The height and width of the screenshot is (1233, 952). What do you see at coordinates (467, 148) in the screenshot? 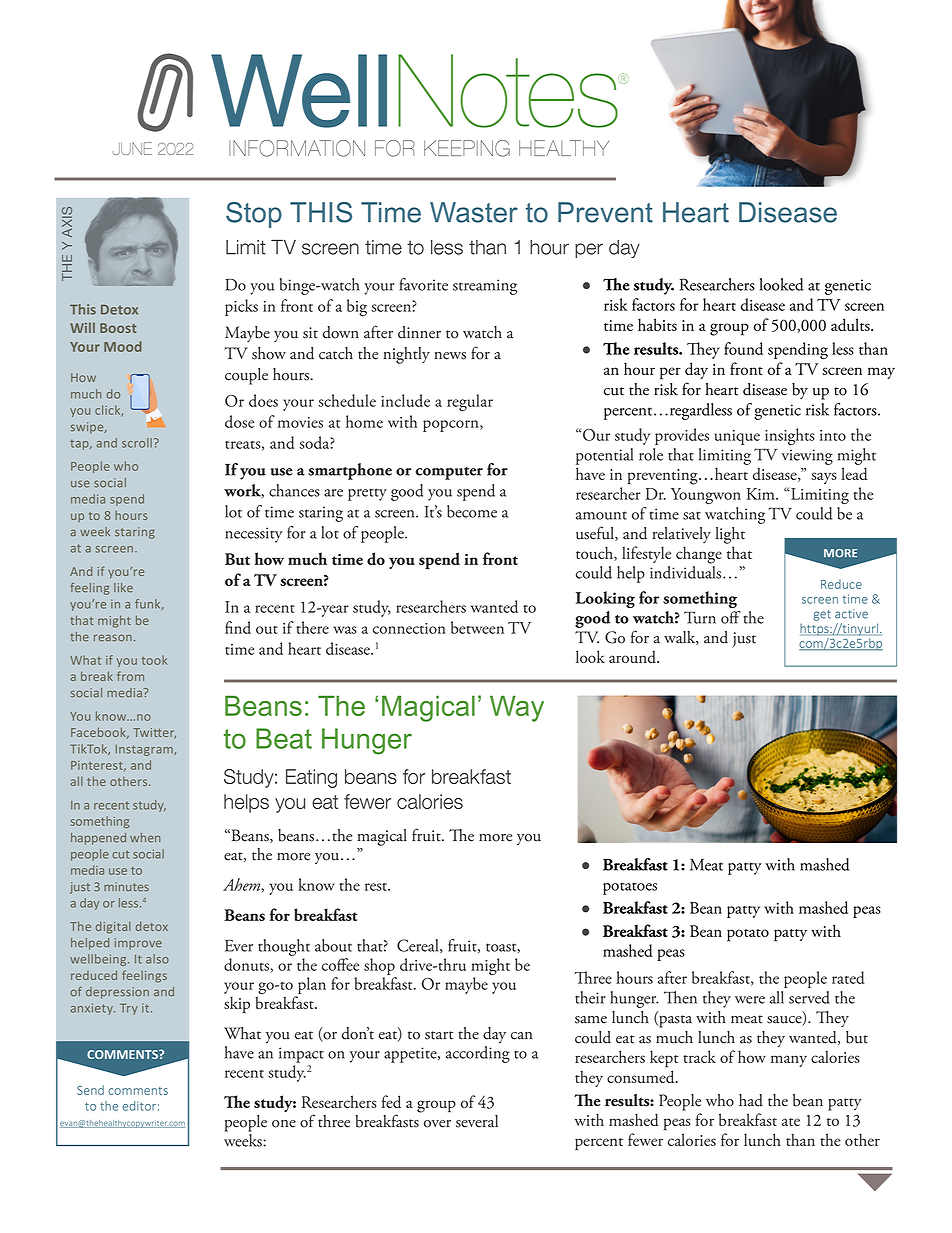
I see `KEEPING` at bounding box center [467, 148].
